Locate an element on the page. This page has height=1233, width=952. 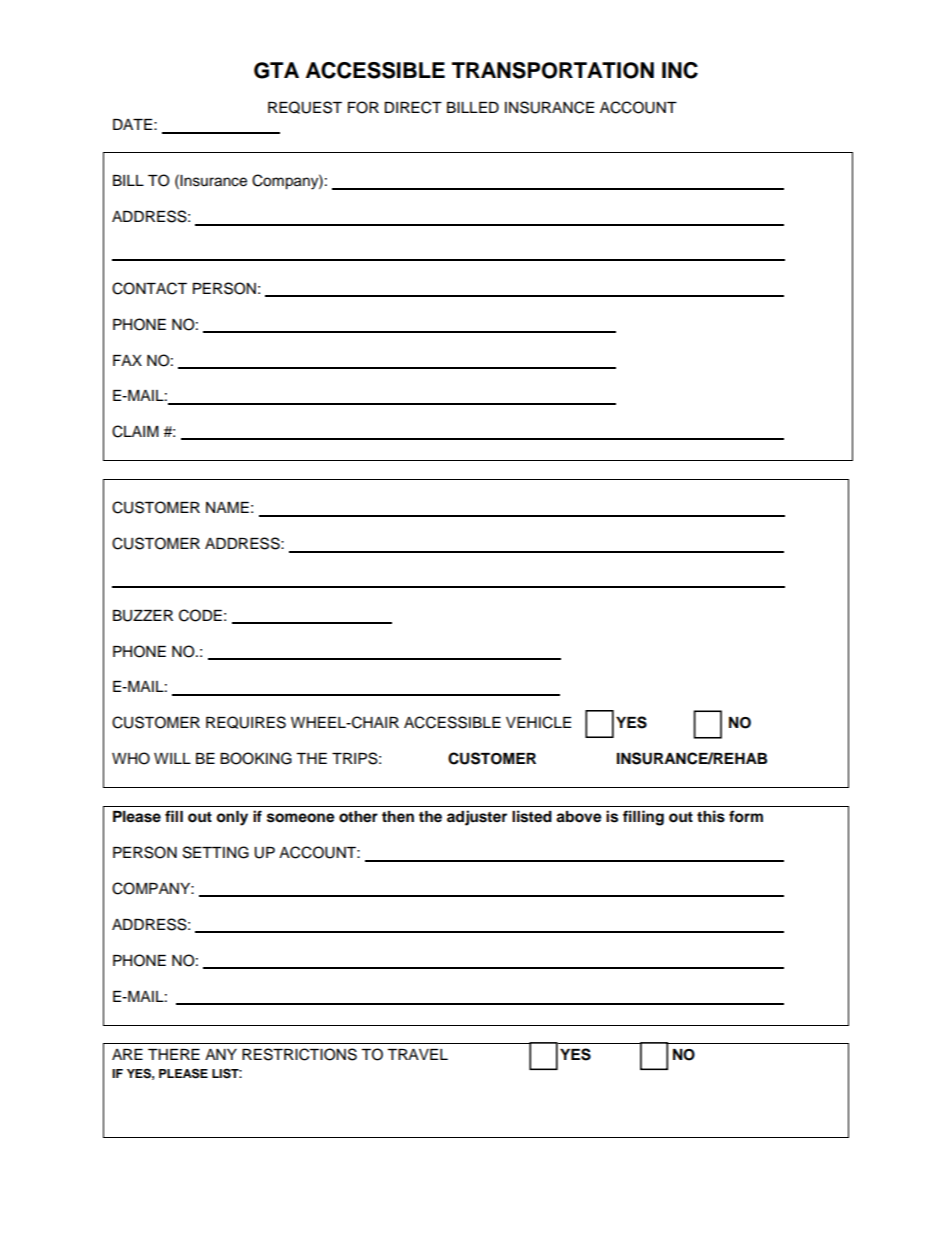
this is located at coordinates (711, 816).
